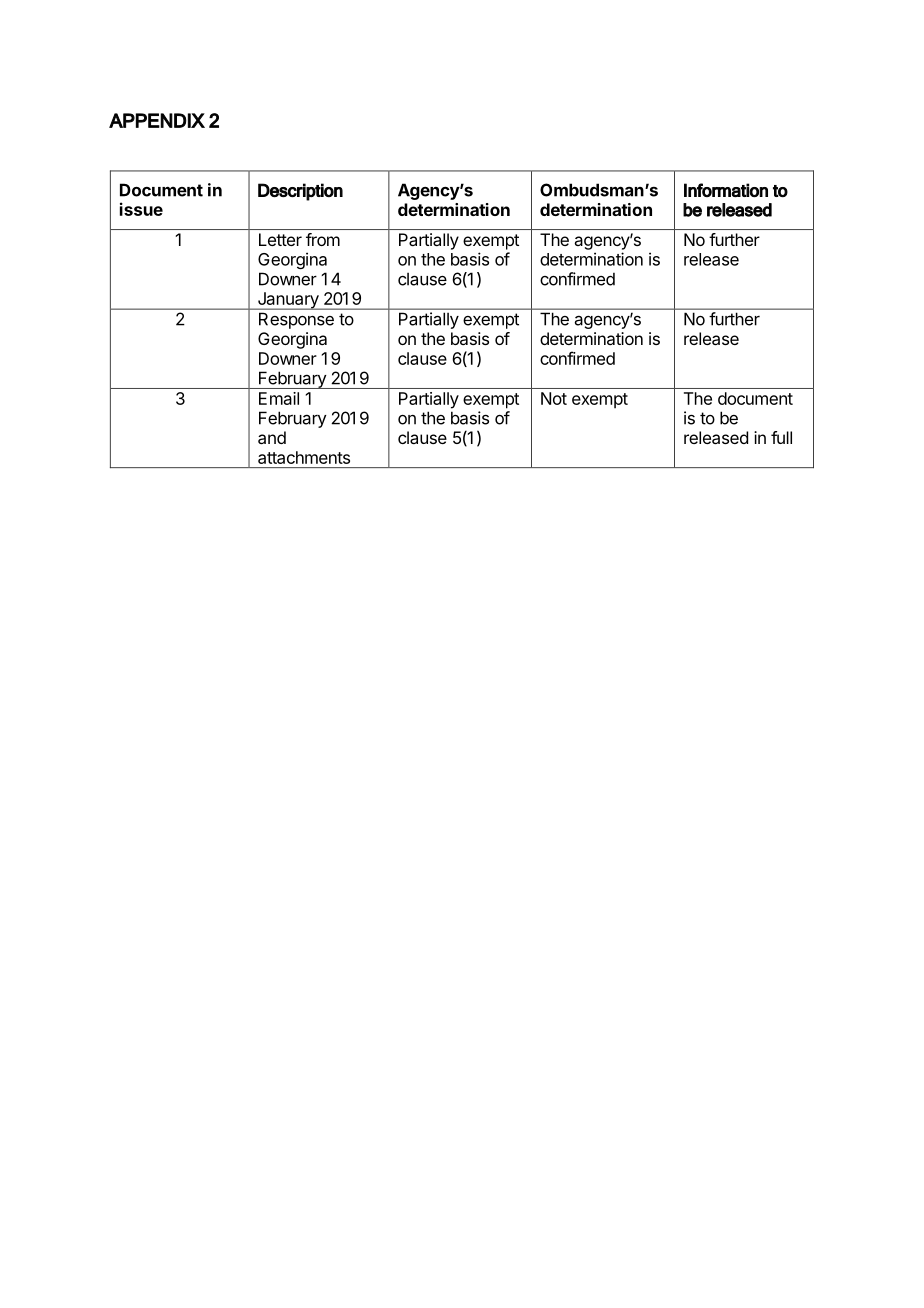  Describe the element at coordinates (323, 239) in the screenshot. I see `from` at that location.
